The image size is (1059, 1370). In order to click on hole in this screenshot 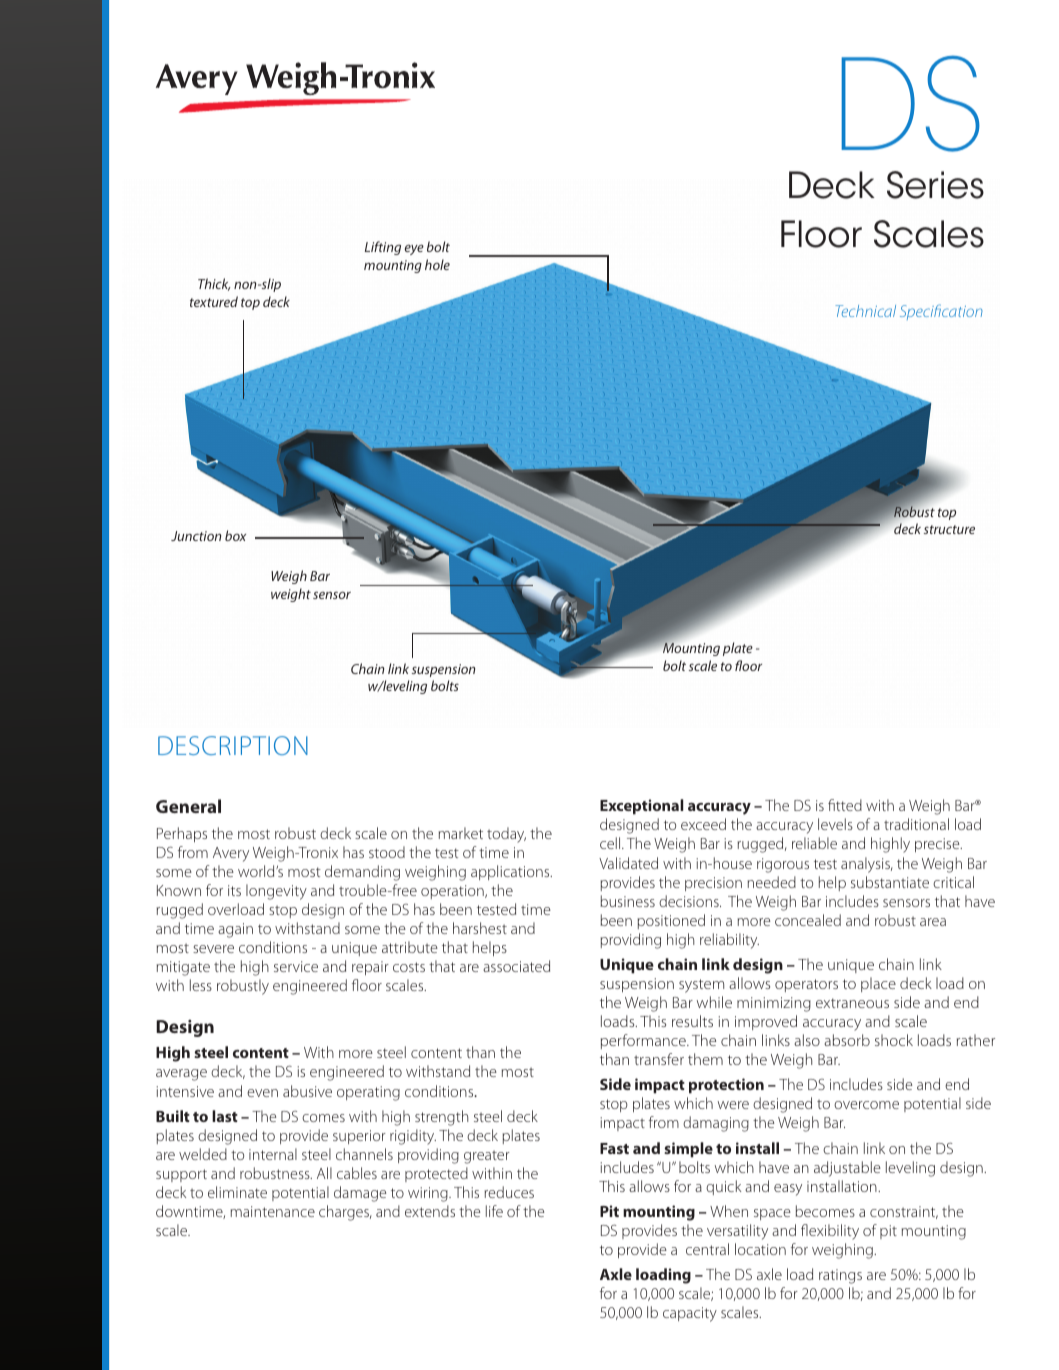, I will do `click(437, 264)`.
